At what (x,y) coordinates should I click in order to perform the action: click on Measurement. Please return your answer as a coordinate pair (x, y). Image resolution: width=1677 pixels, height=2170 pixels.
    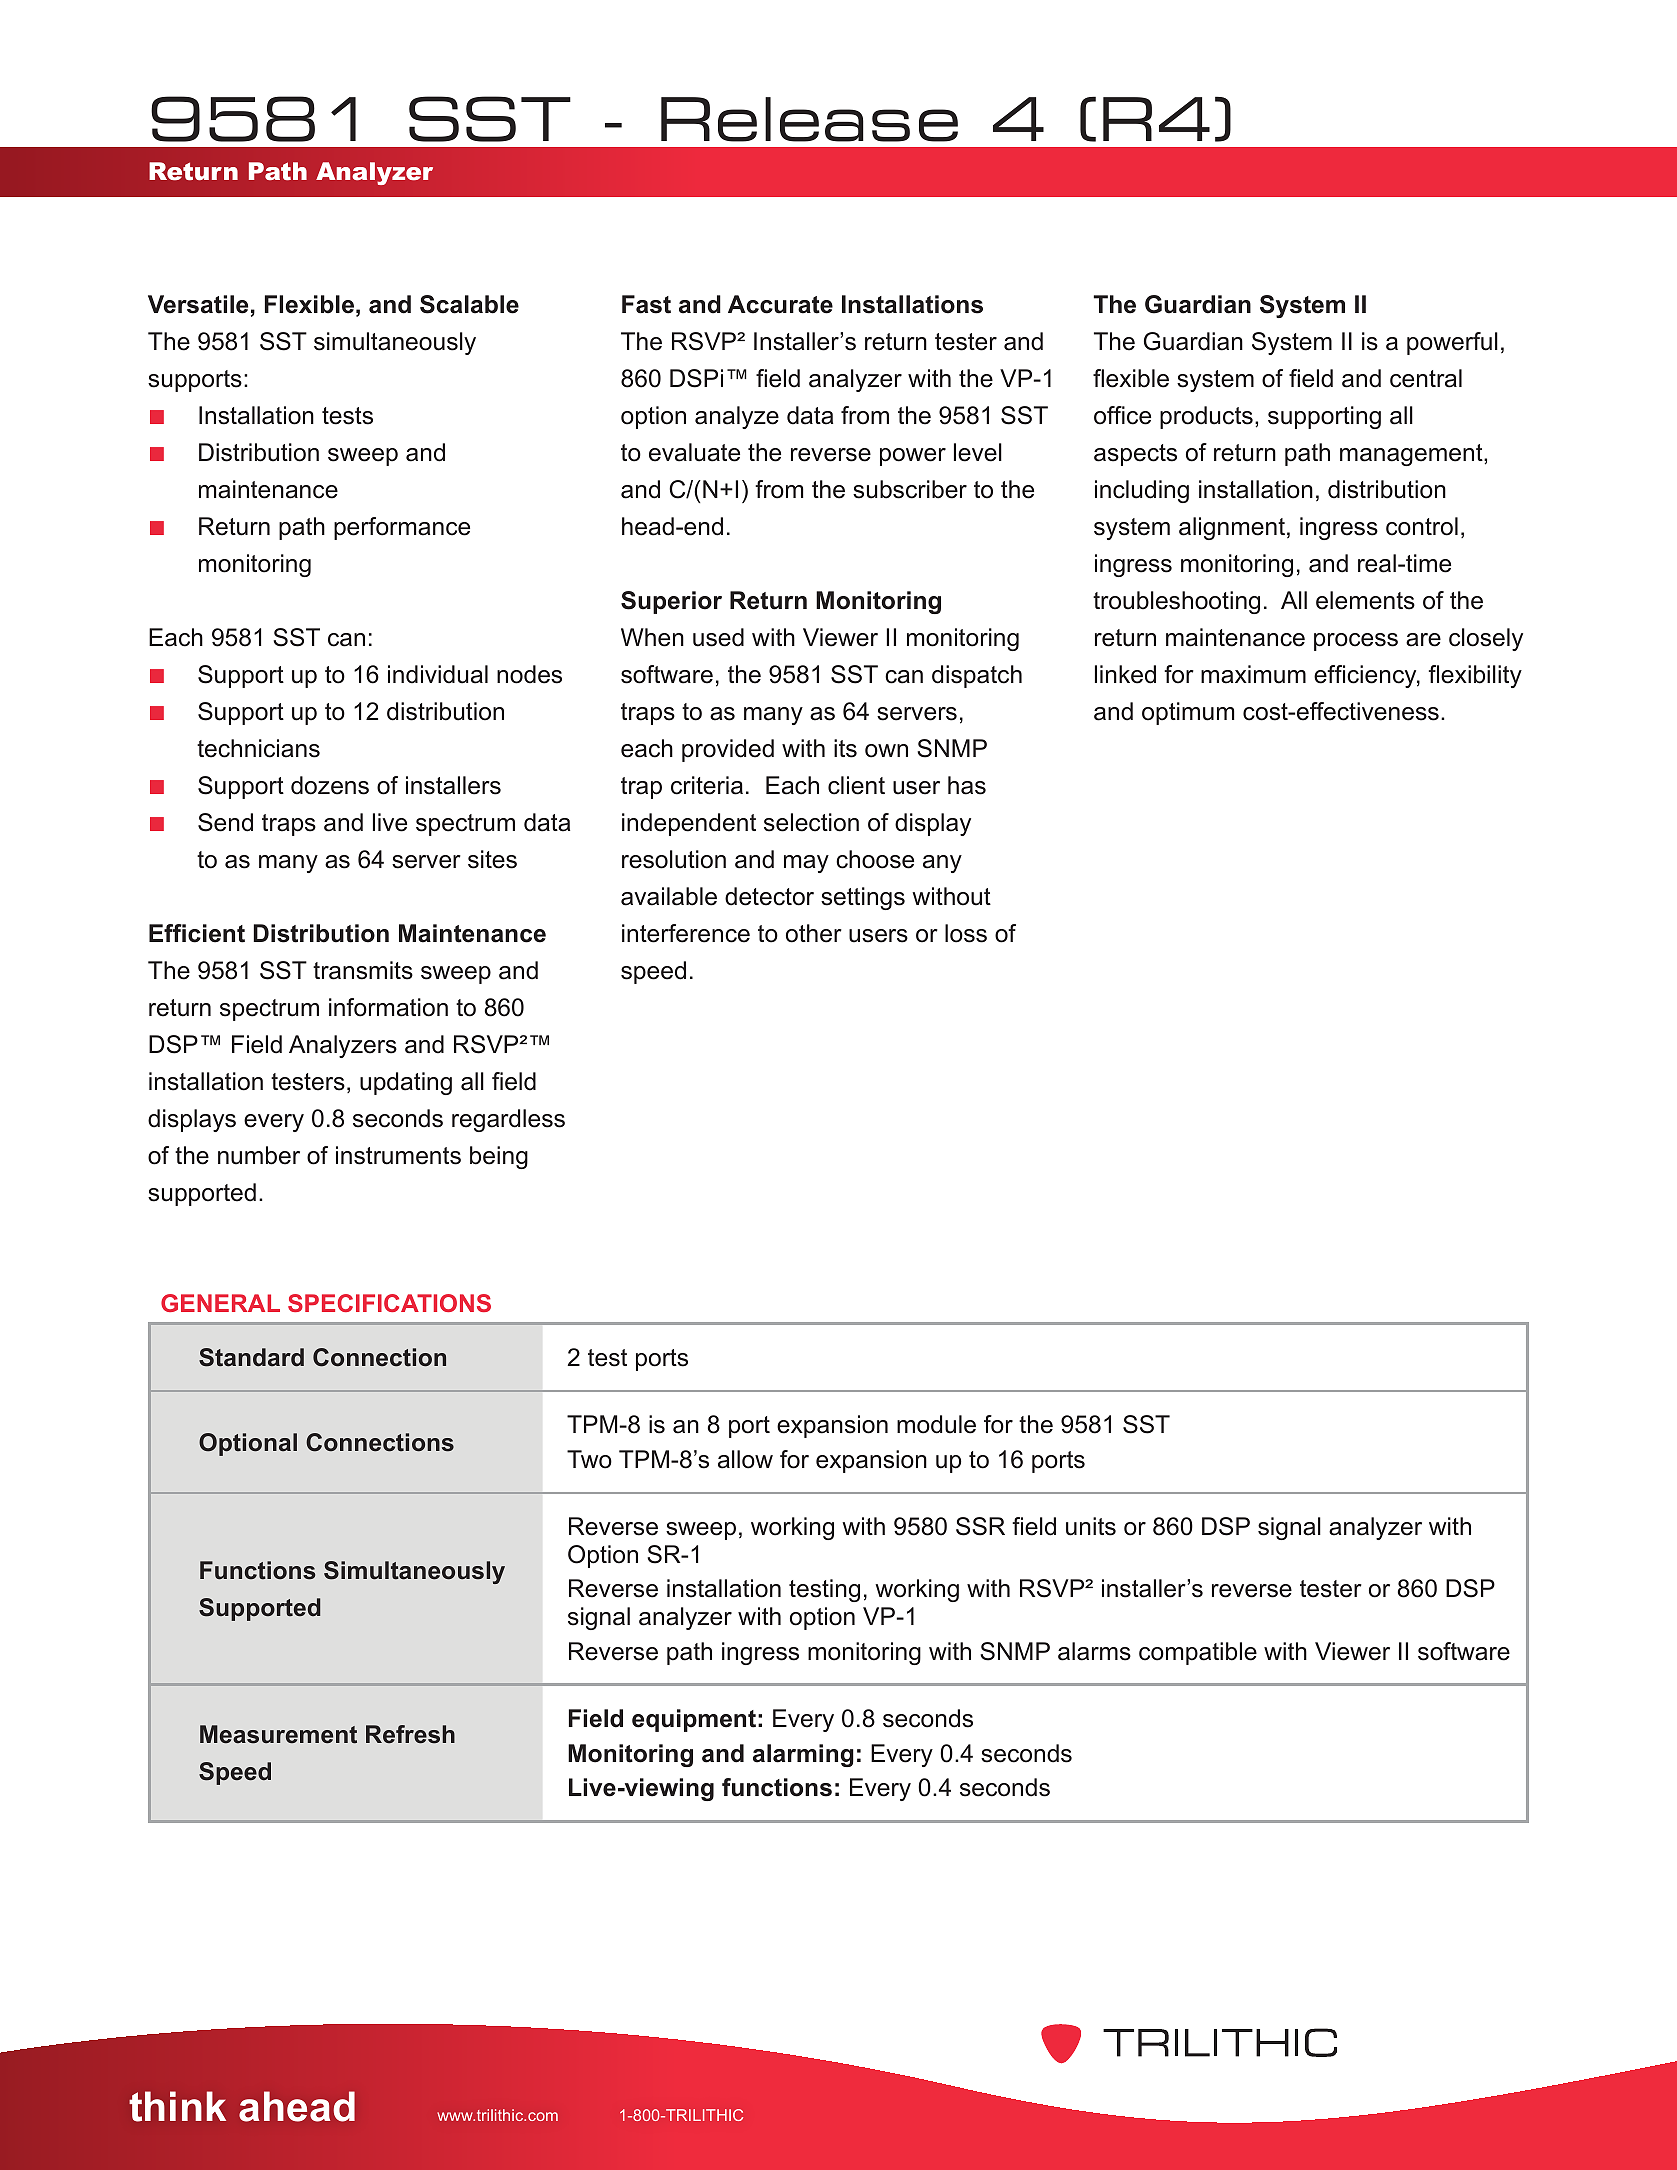
    Looking at the image, I should click on (278, 1734).
